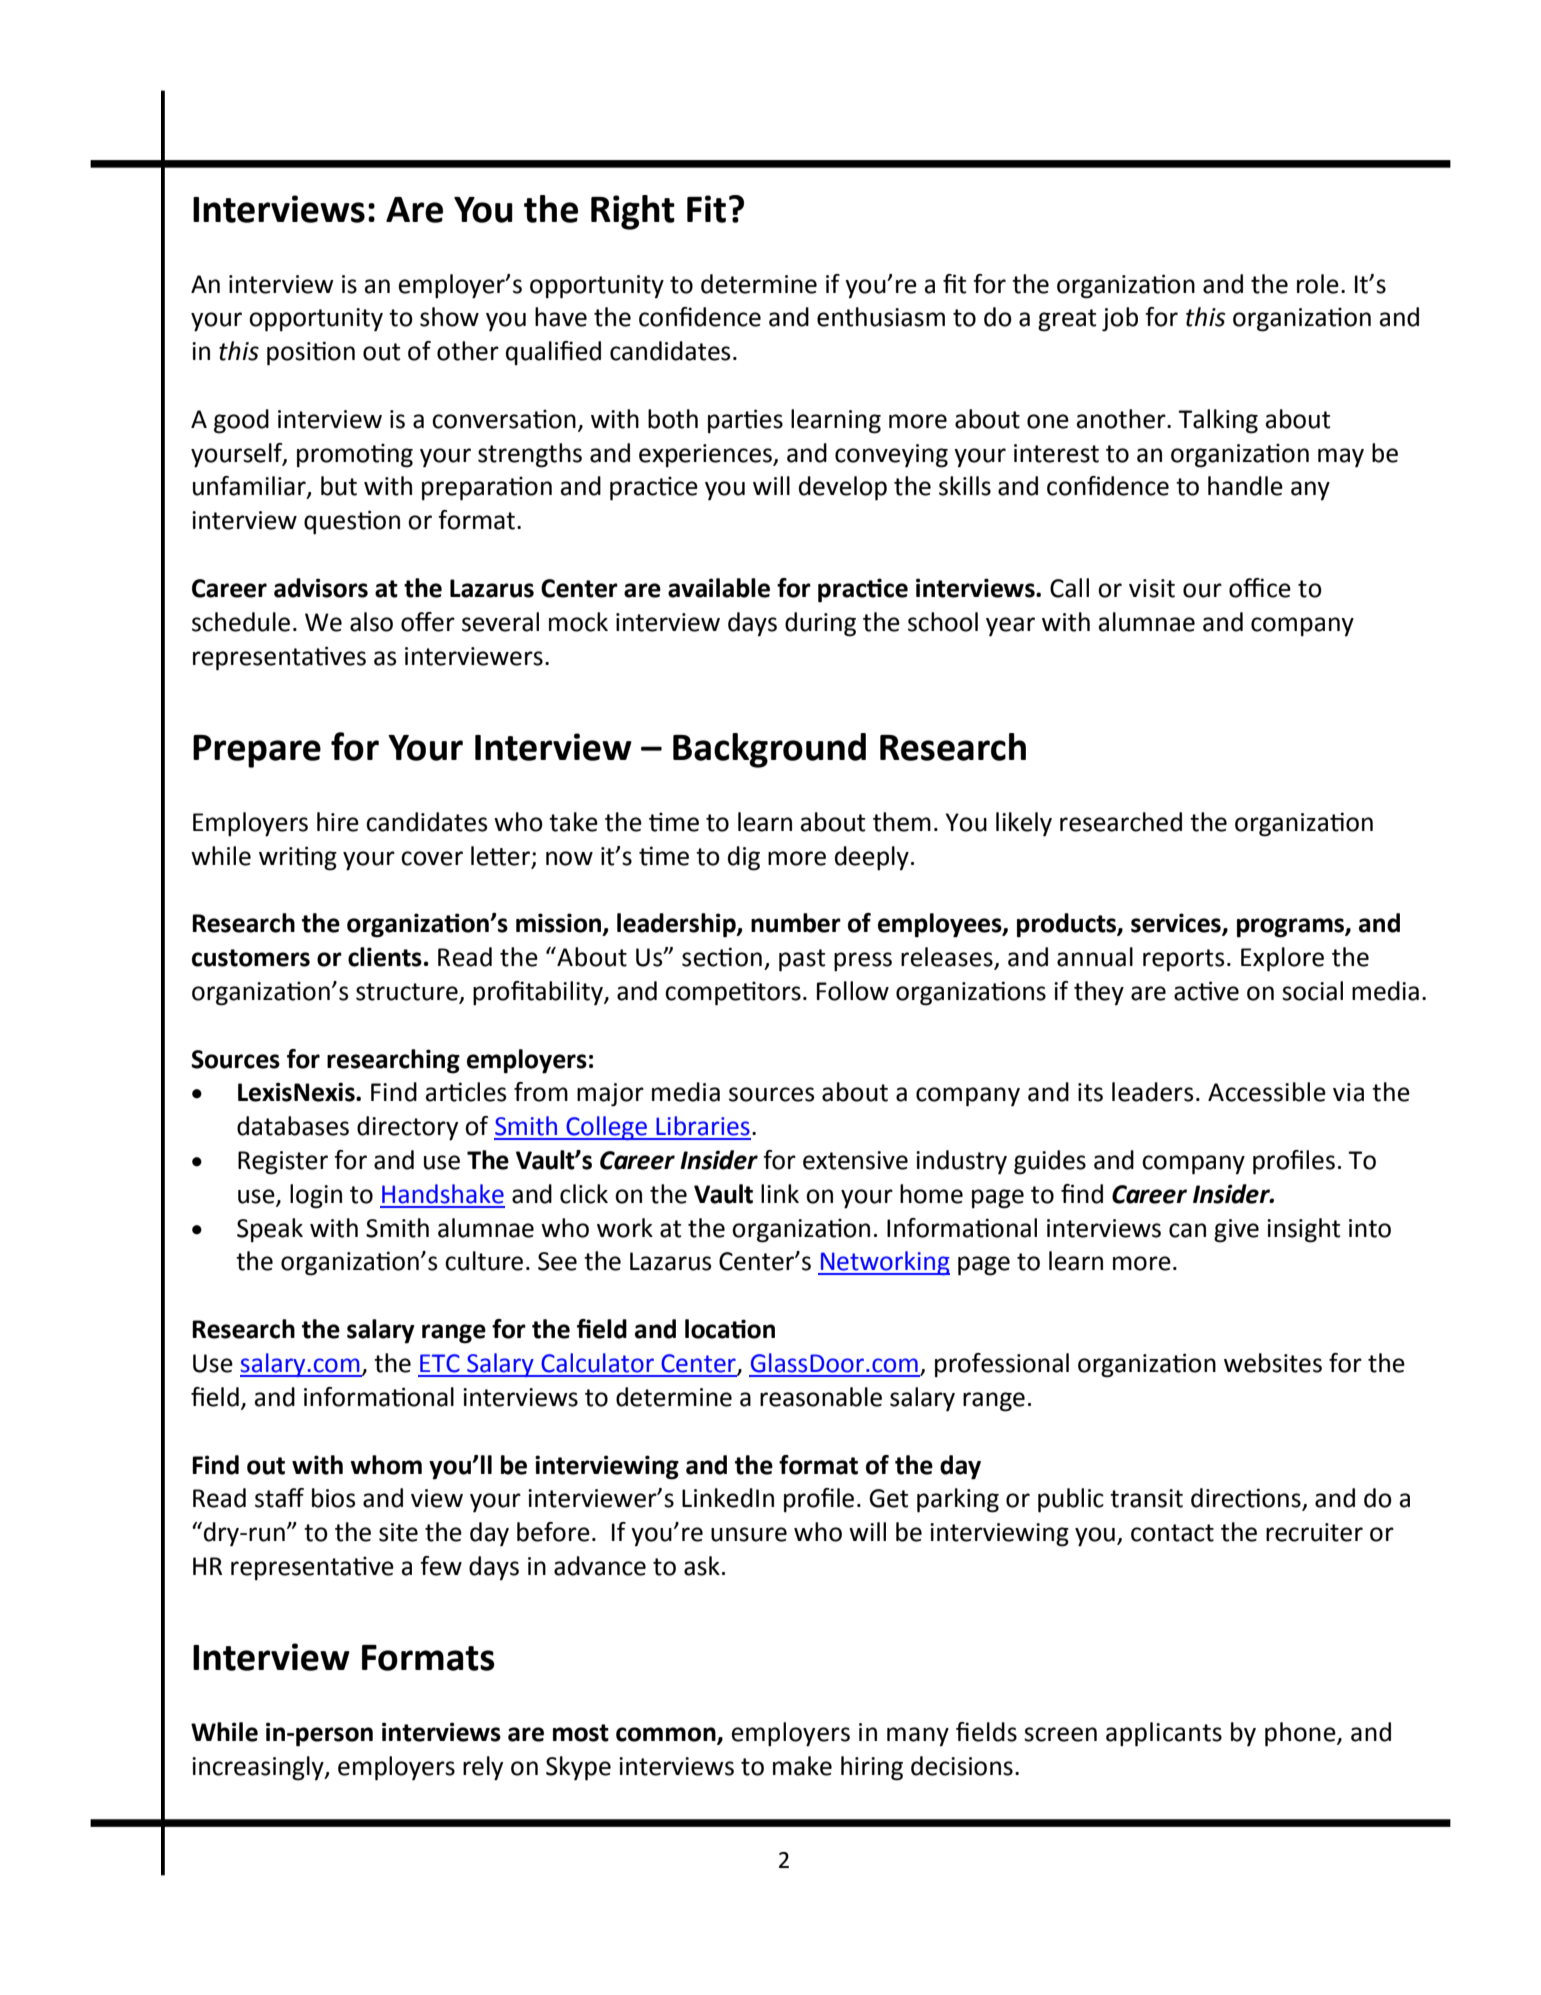  I want to click on role, so click(1318, 284).
